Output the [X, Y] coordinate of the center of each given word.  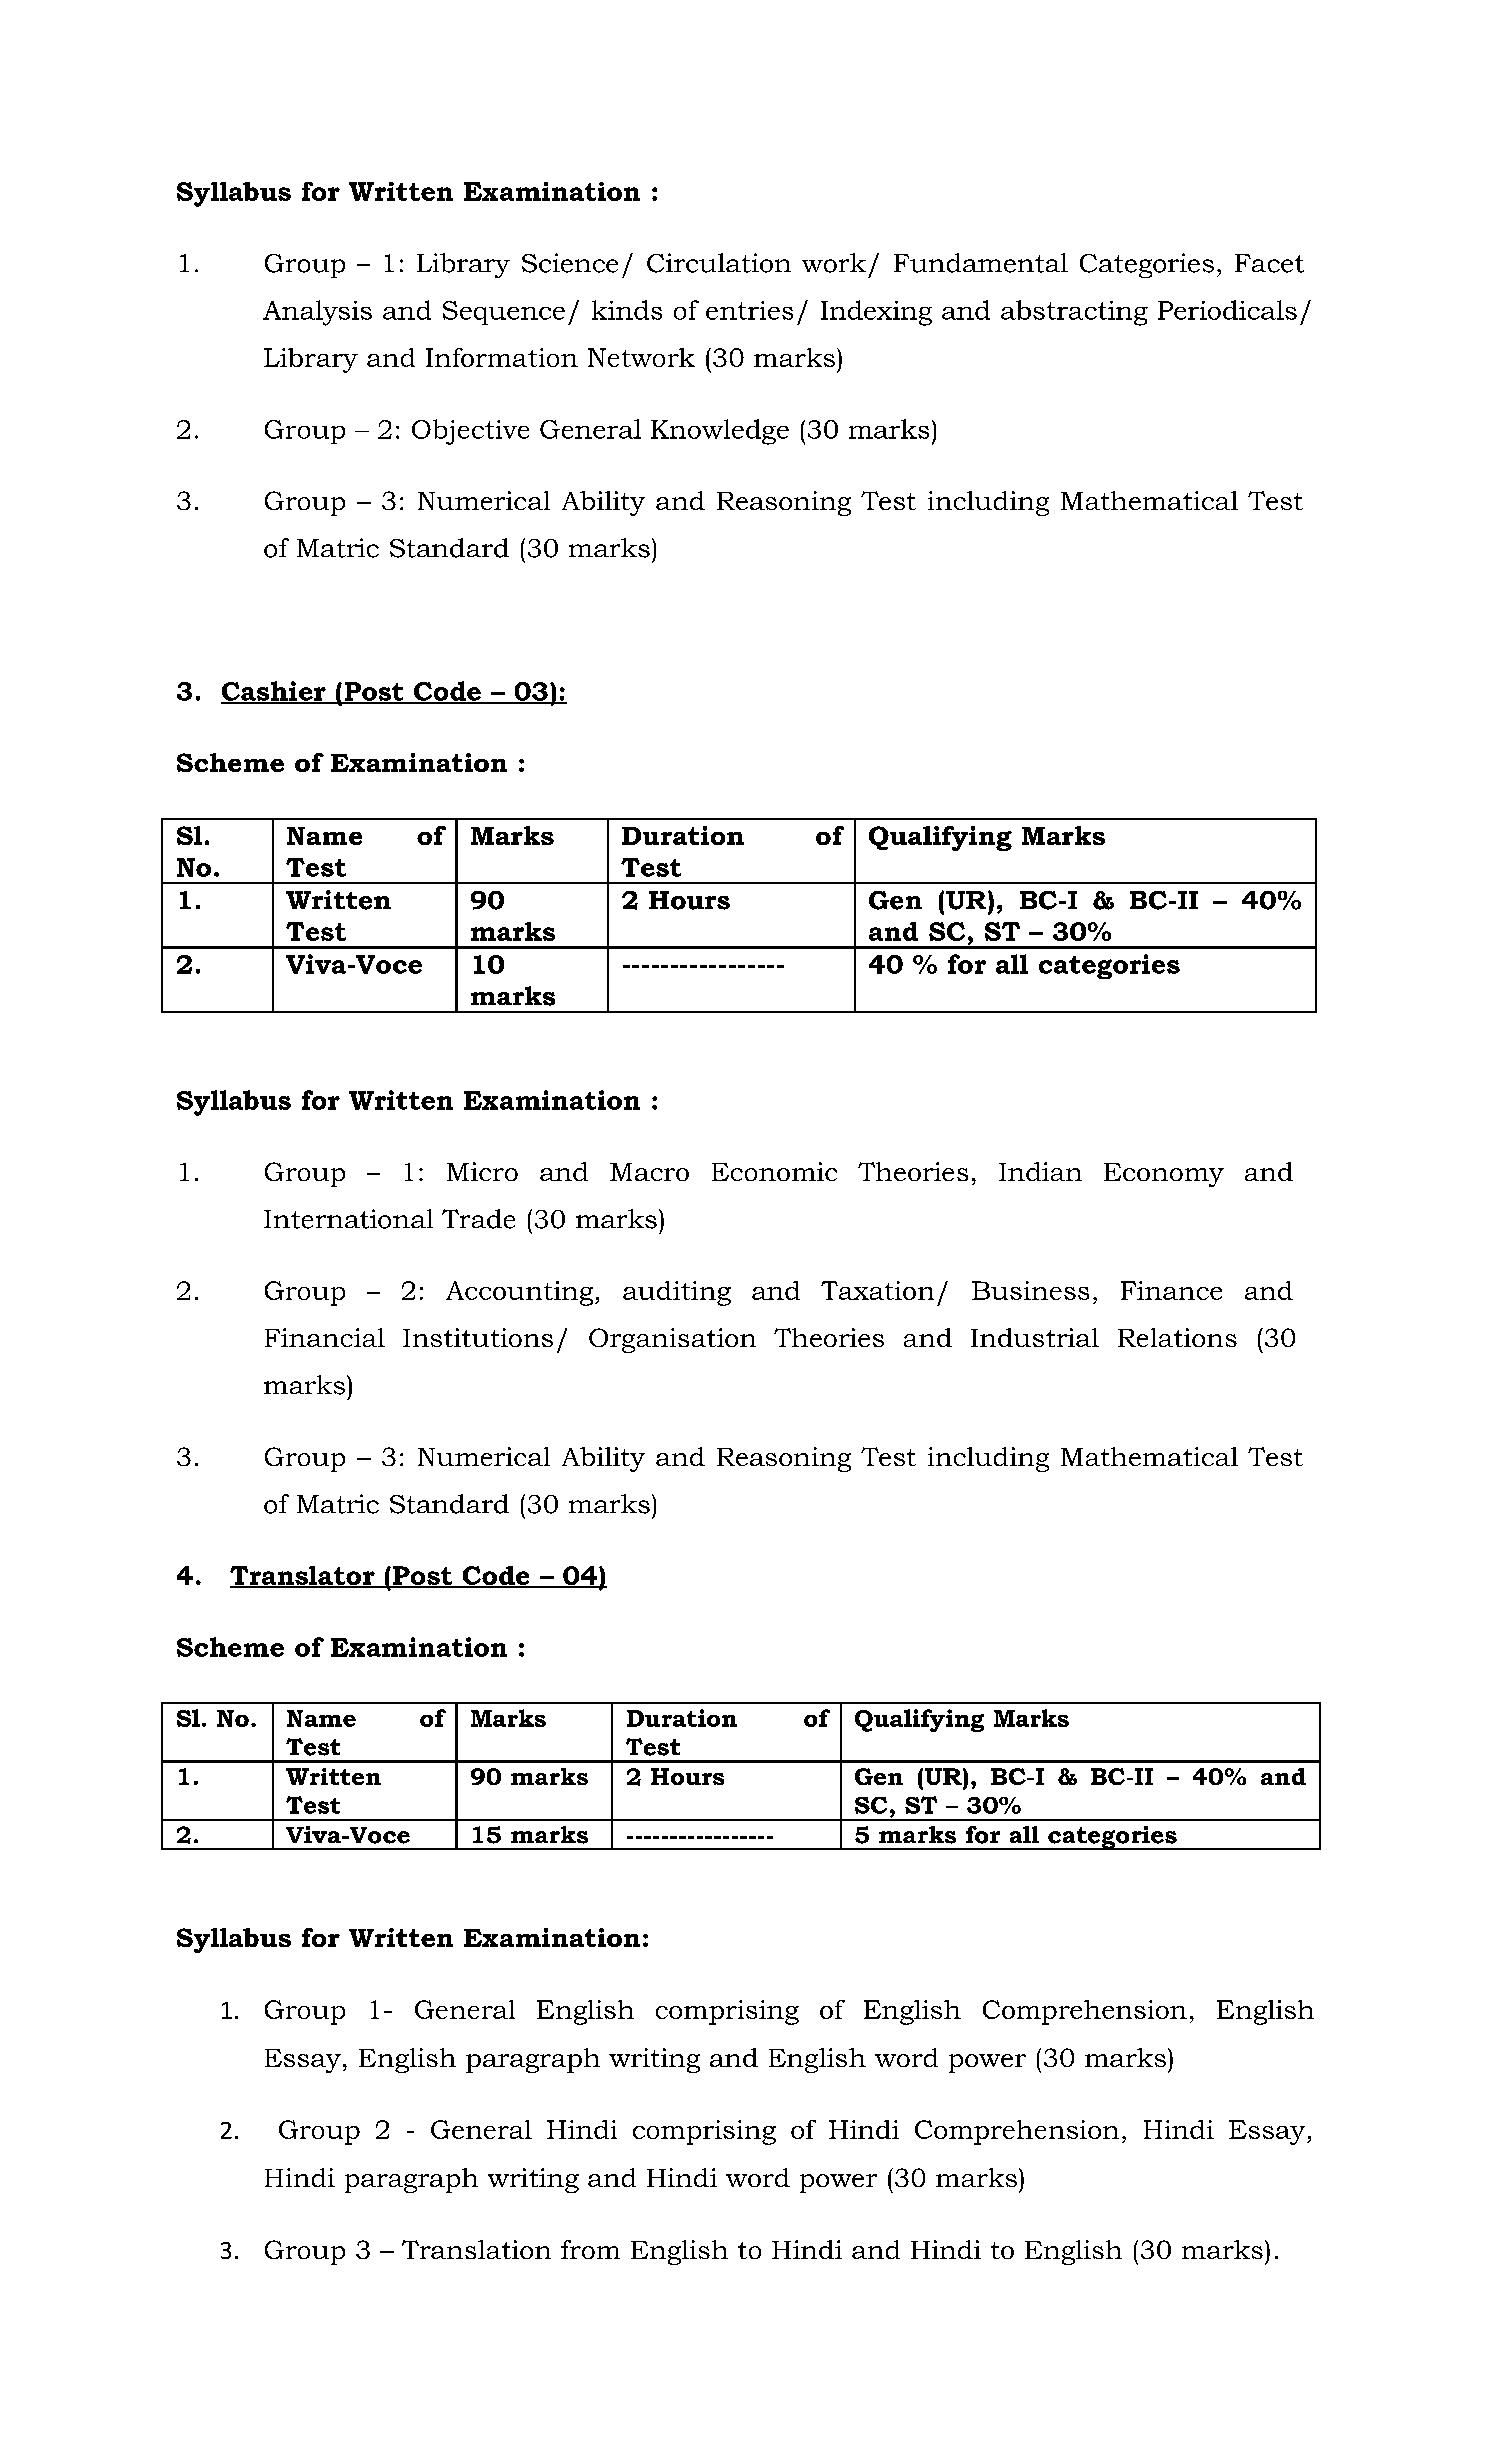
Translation [476, 2249]
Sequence [504, 313]
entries [749, 310]
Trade [478, 1219]
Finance [1171, 1290]
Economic [774, 1171]
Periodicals [1227, 310]
